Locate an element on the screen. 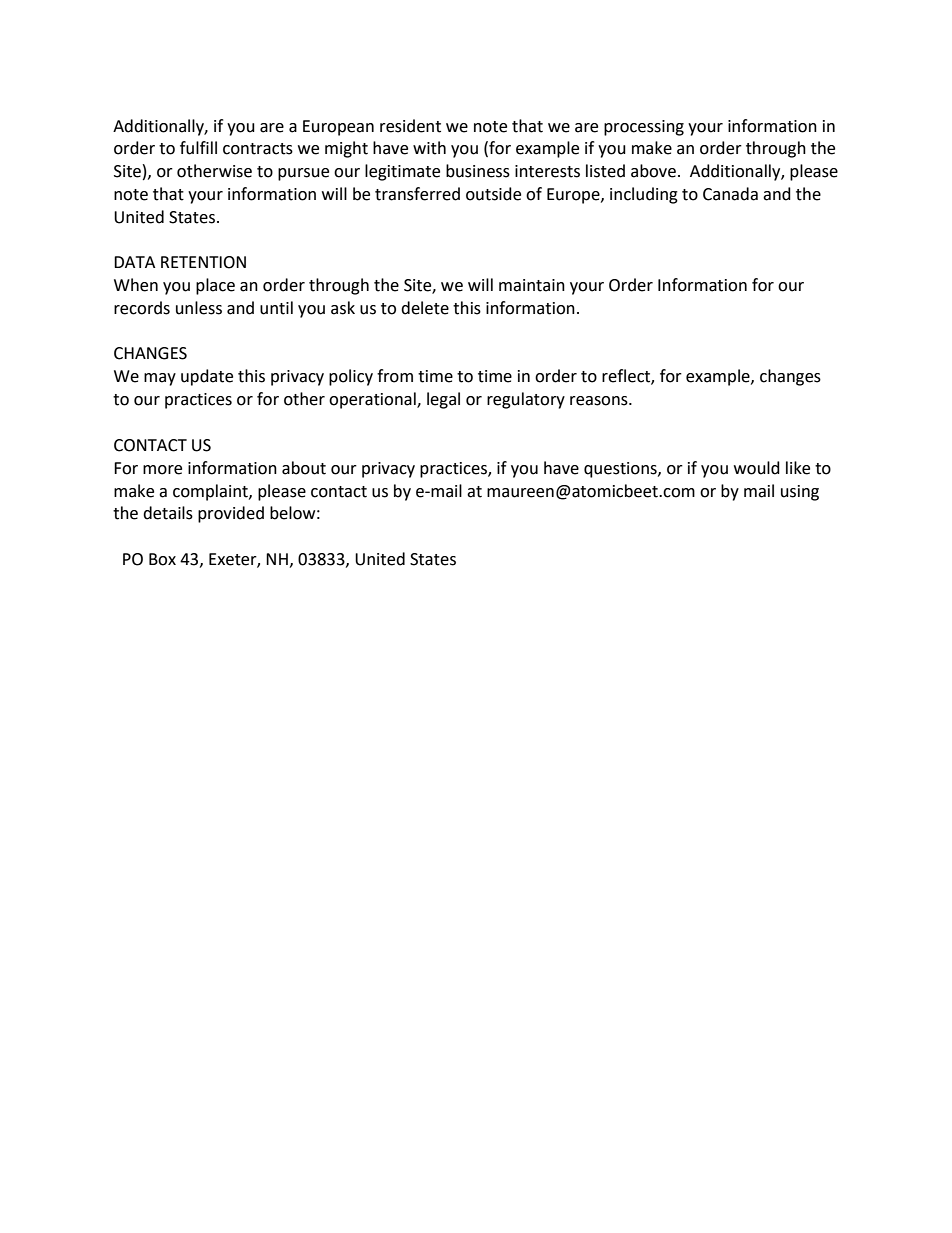  reasons is located at coordinates (600, 401).
